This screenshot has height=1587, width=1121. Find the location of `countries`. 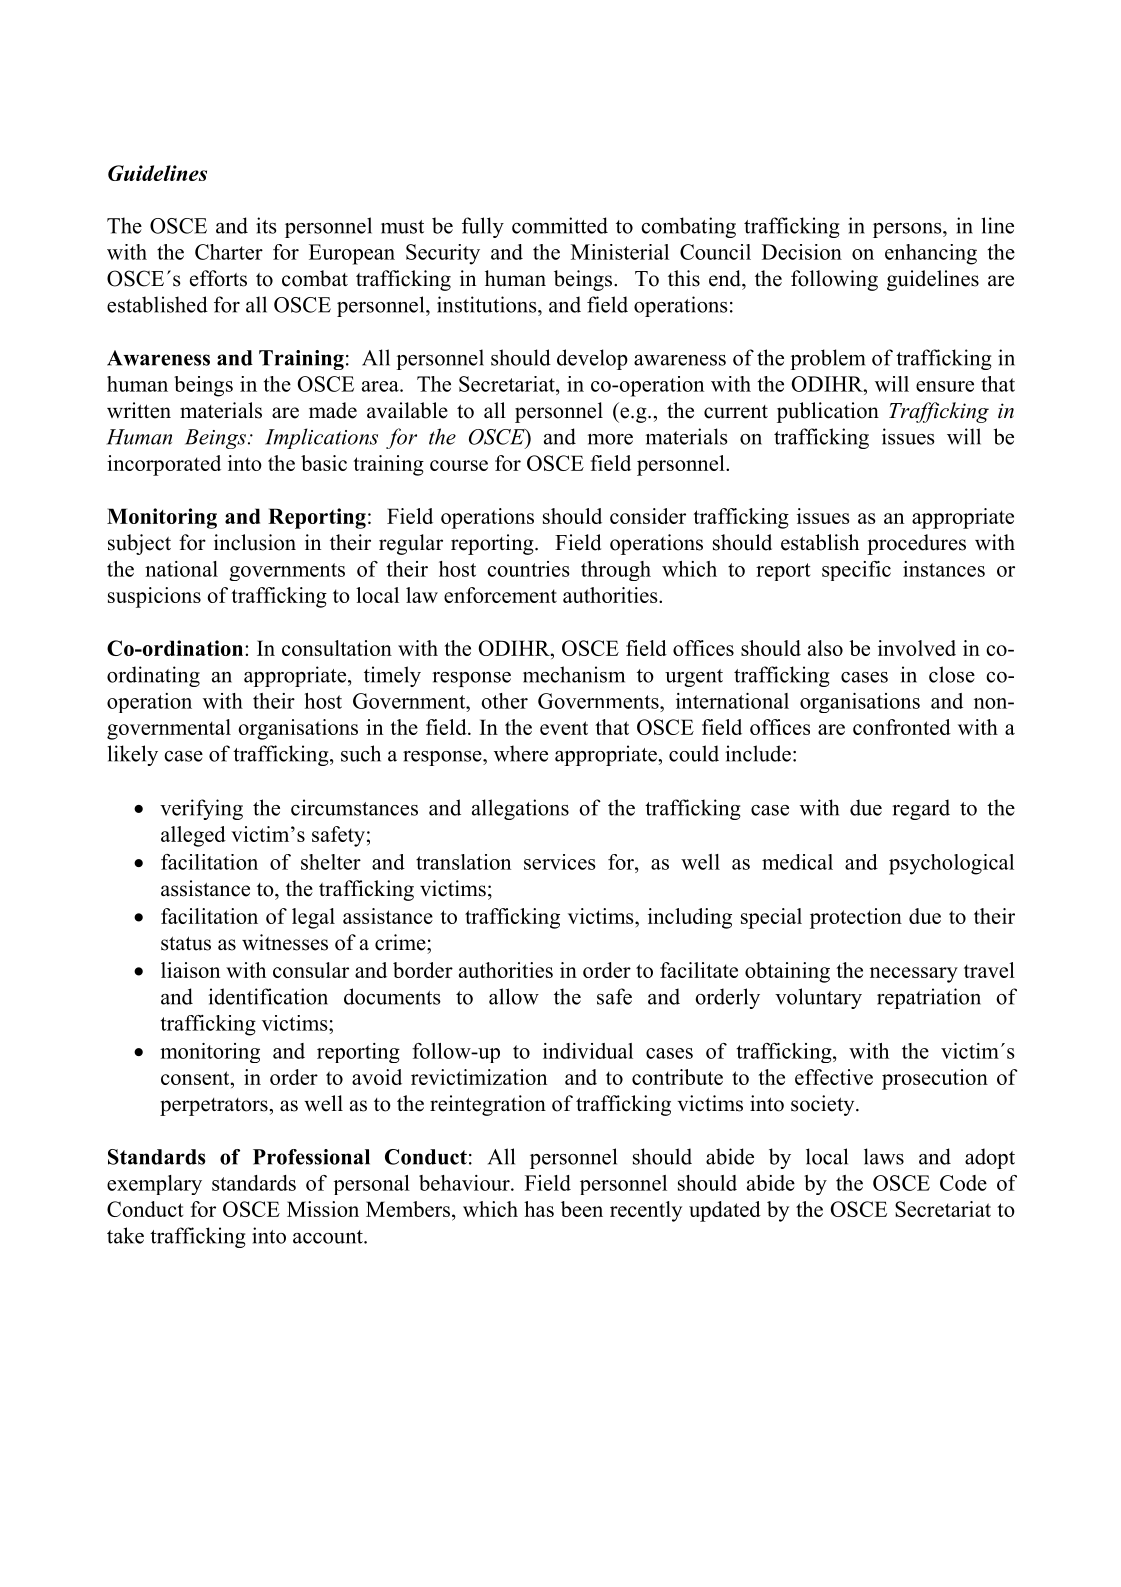

countries is located at coordinates (528, 569).
